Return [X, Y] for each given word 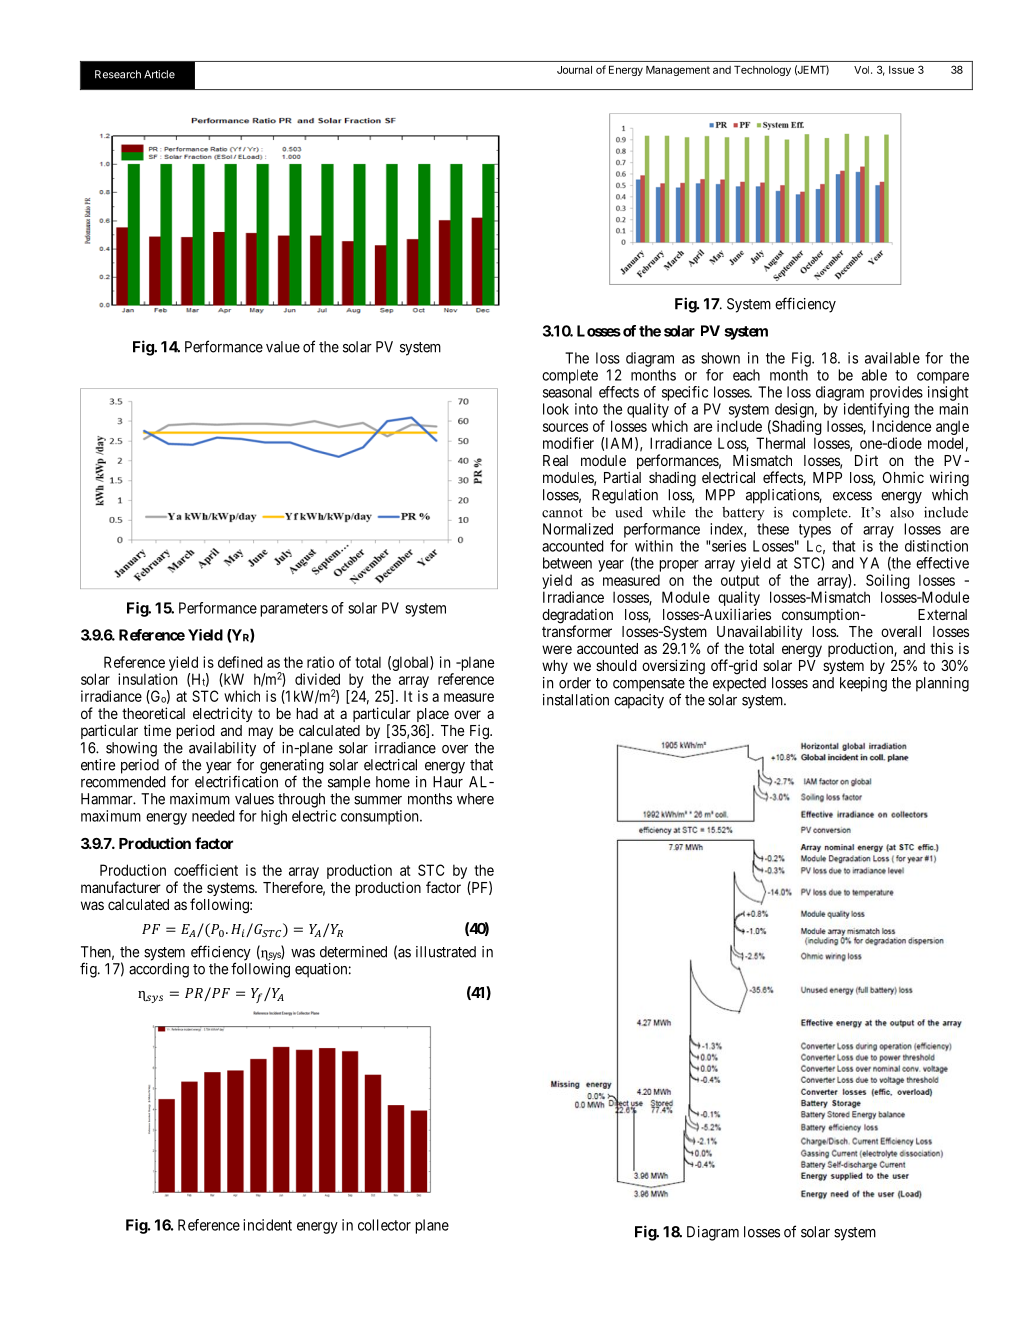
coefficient [206, 870]
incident [267, 1225]
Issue [901, 70]
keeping [863, 684]
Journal [574, 70]
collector [384, 1225]
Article [159, 74]
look [556, 409]
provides [896, 393]
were [557, 649]
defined [240, 662]
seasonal [567, 392]
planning [942, 684]
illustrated [446, 952]
